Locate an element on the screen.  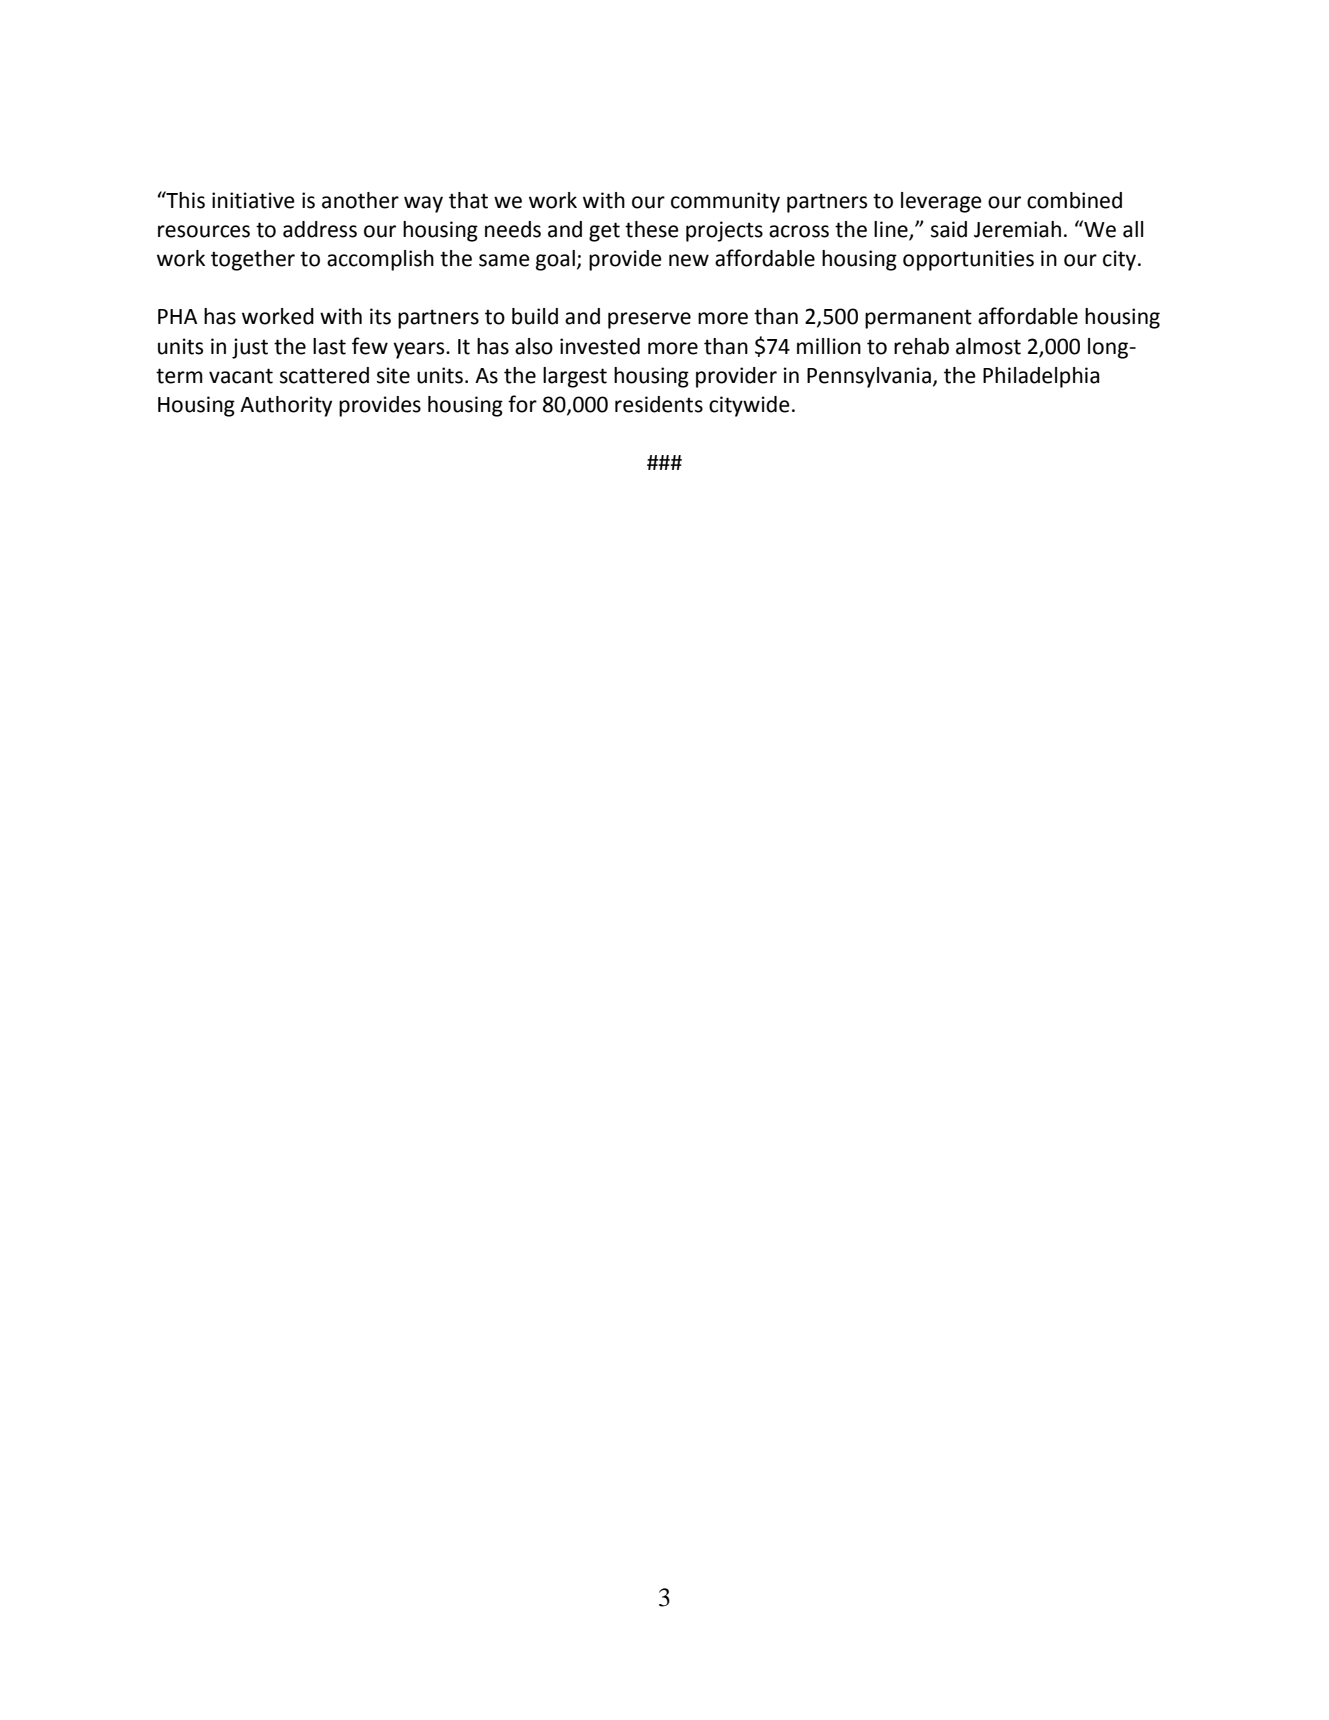
residents is located at coordinates (659, 404).
